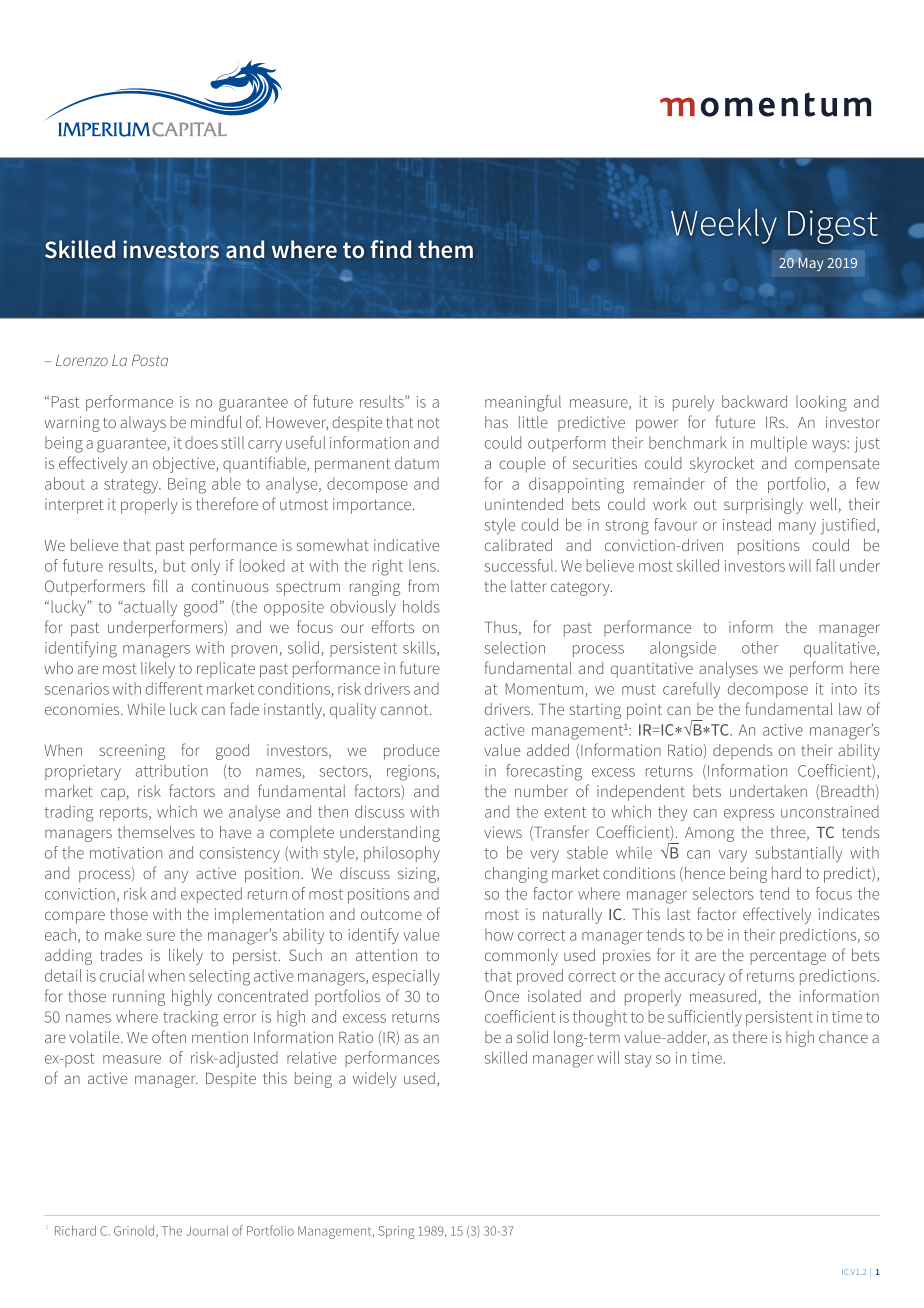 Image resolution: width=924 pixels, height=1308 pixels. What do you see at coordinates (390, 249) in the document?
I see `find` at bounding box center [390, 249].
